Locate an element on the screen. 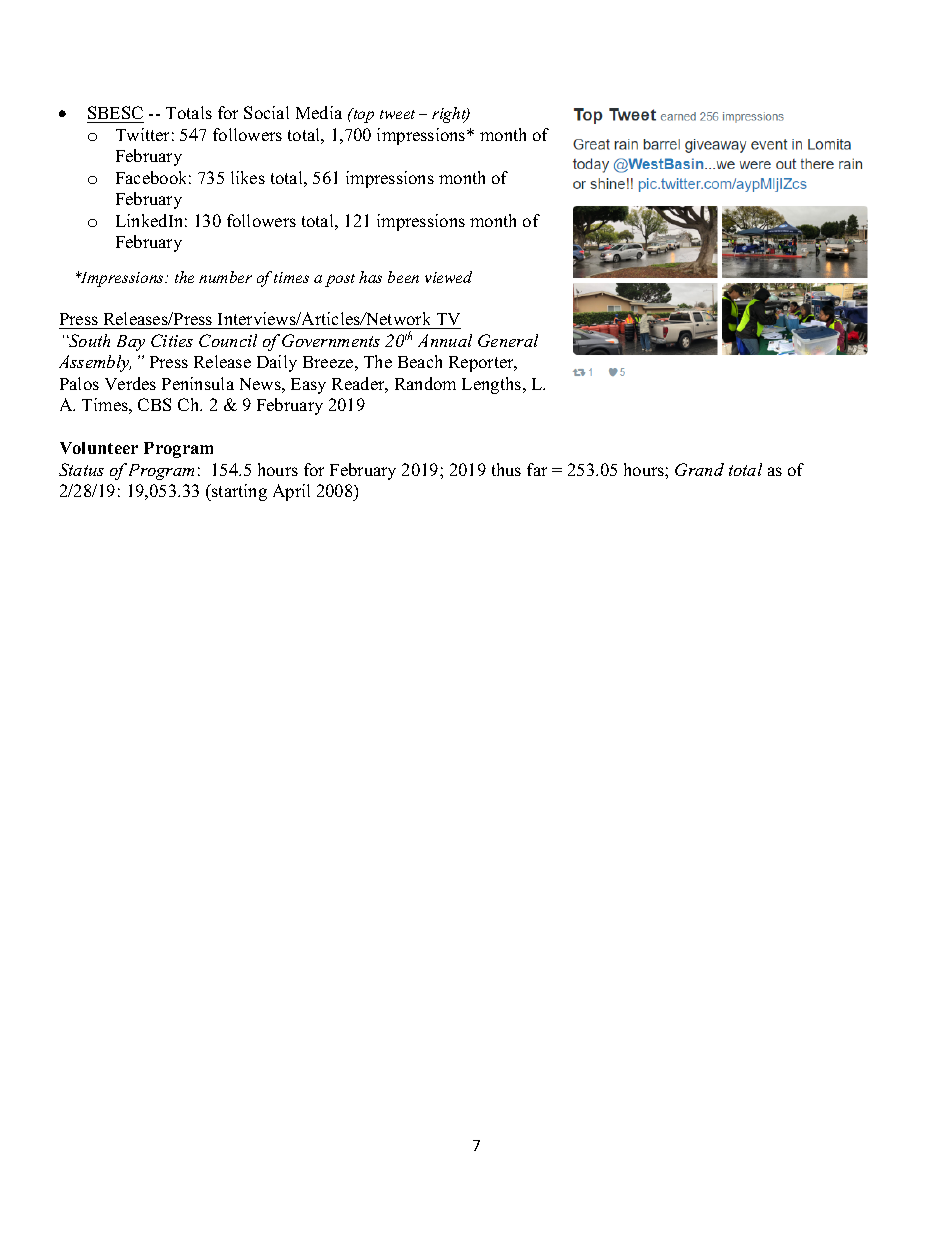 The image size is (952, 1233). Status is located at coordinates (81, 469).
